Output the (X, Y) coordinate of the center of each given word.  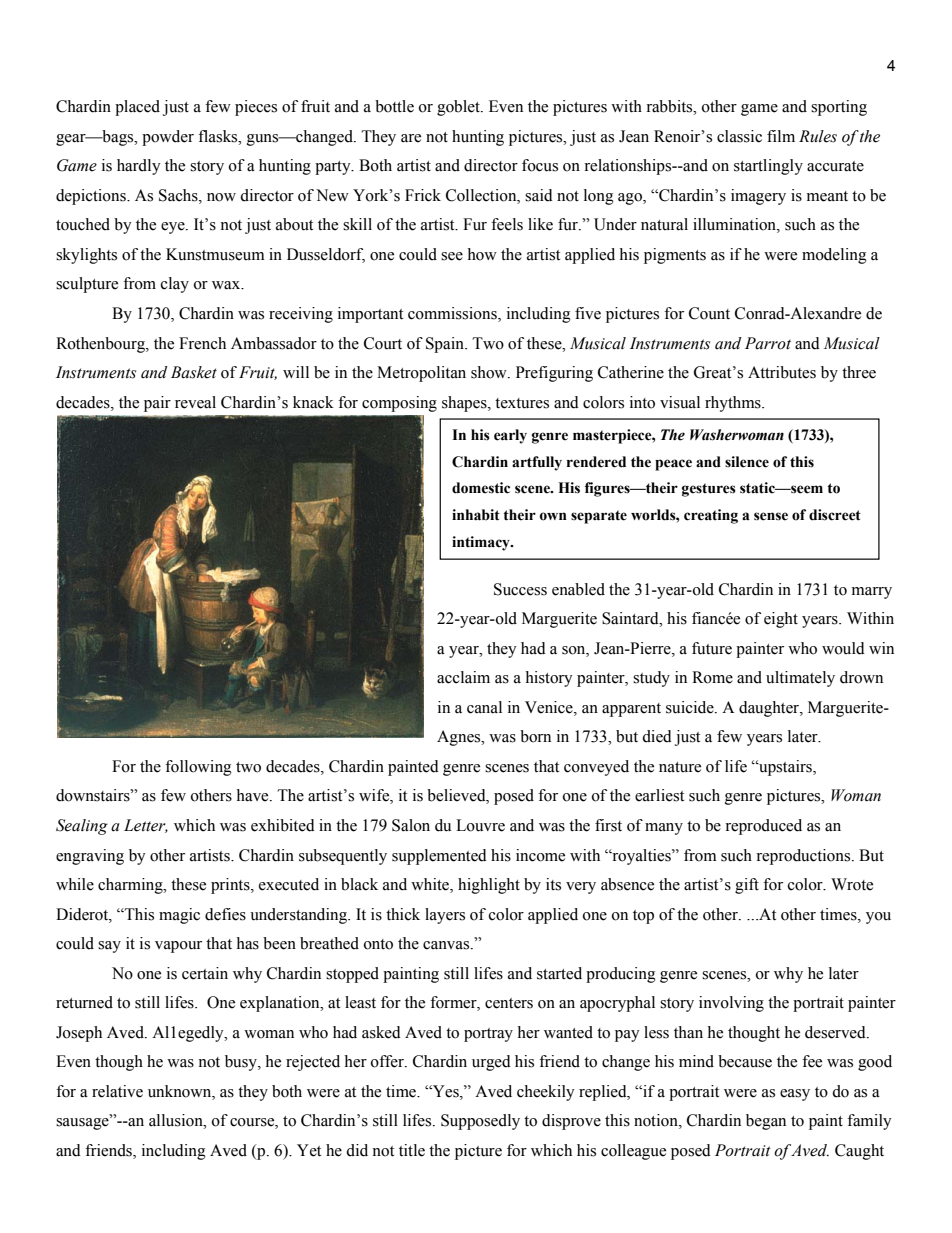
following (198, 768)
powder (168, 138)
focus (540, 165)
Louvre (480, 825)
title (412, 1150)
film (781, 136)
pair (157, 404)
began (766, 1122)
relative (117, 1091)
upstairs (785, 768)
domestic (481, 488)
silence (747, 462)
